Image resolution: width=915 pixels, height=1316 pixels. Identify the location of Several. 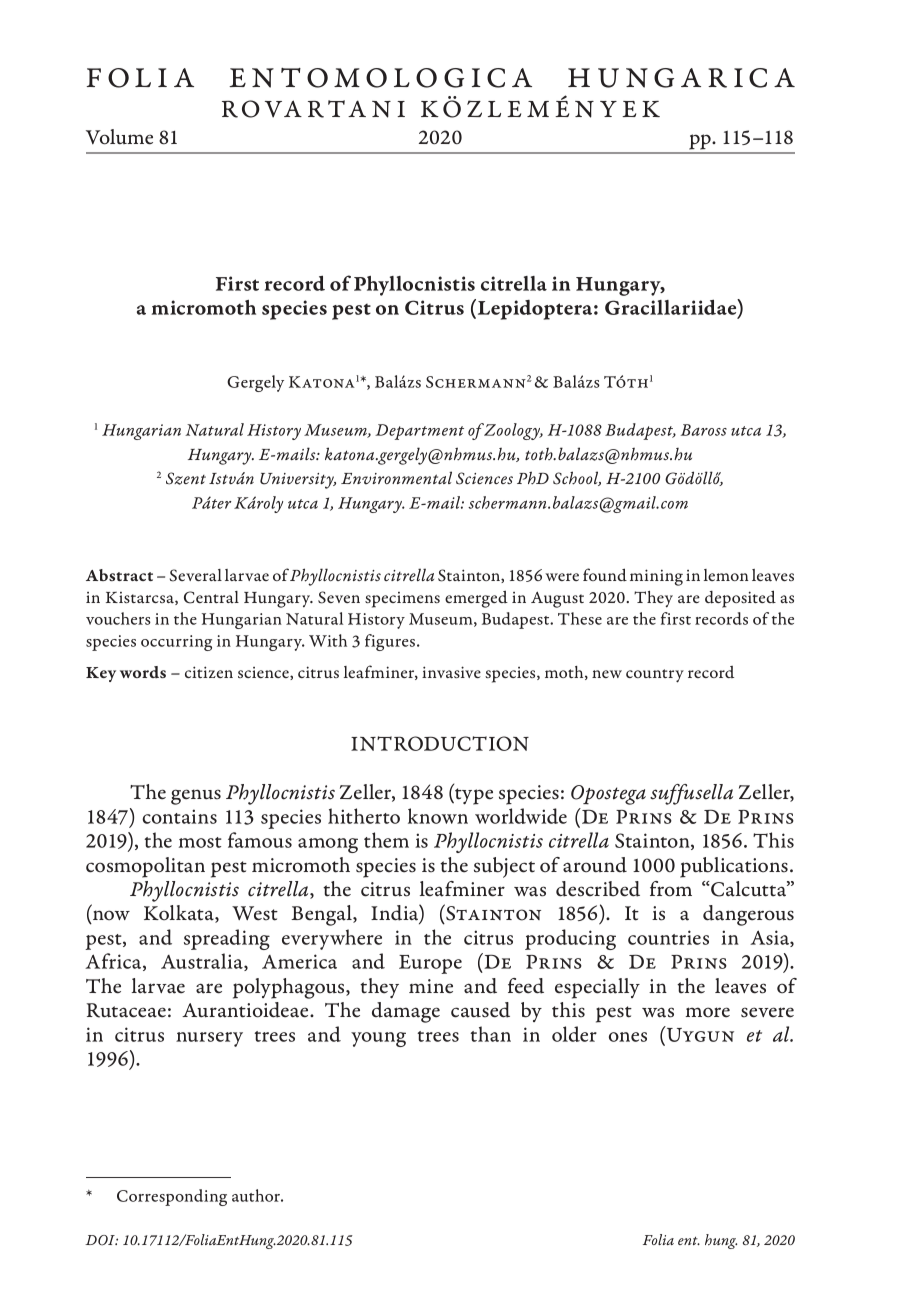
(196, 575).
